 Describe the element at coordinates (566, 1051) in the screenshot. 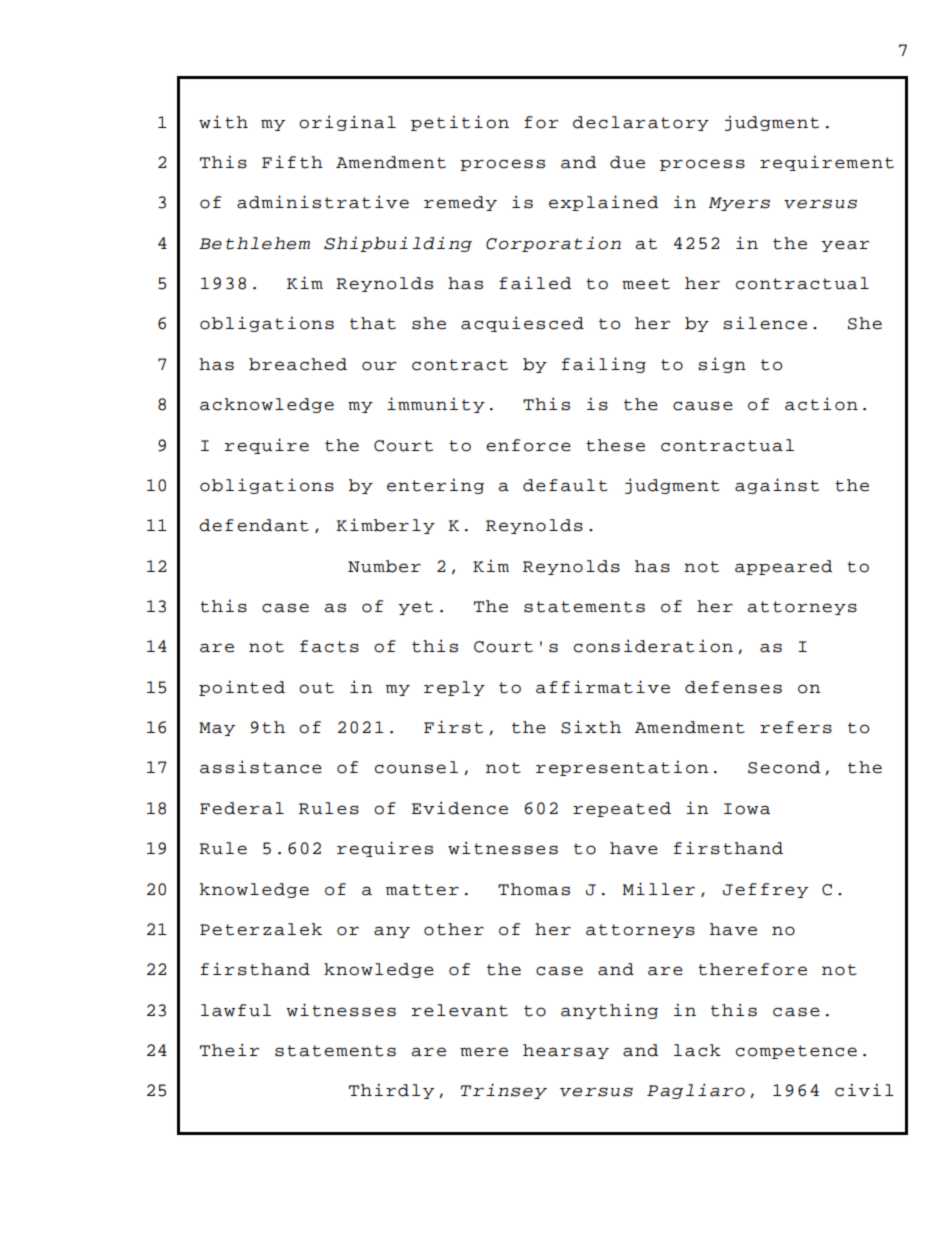

I see `hearsay` at that location.
